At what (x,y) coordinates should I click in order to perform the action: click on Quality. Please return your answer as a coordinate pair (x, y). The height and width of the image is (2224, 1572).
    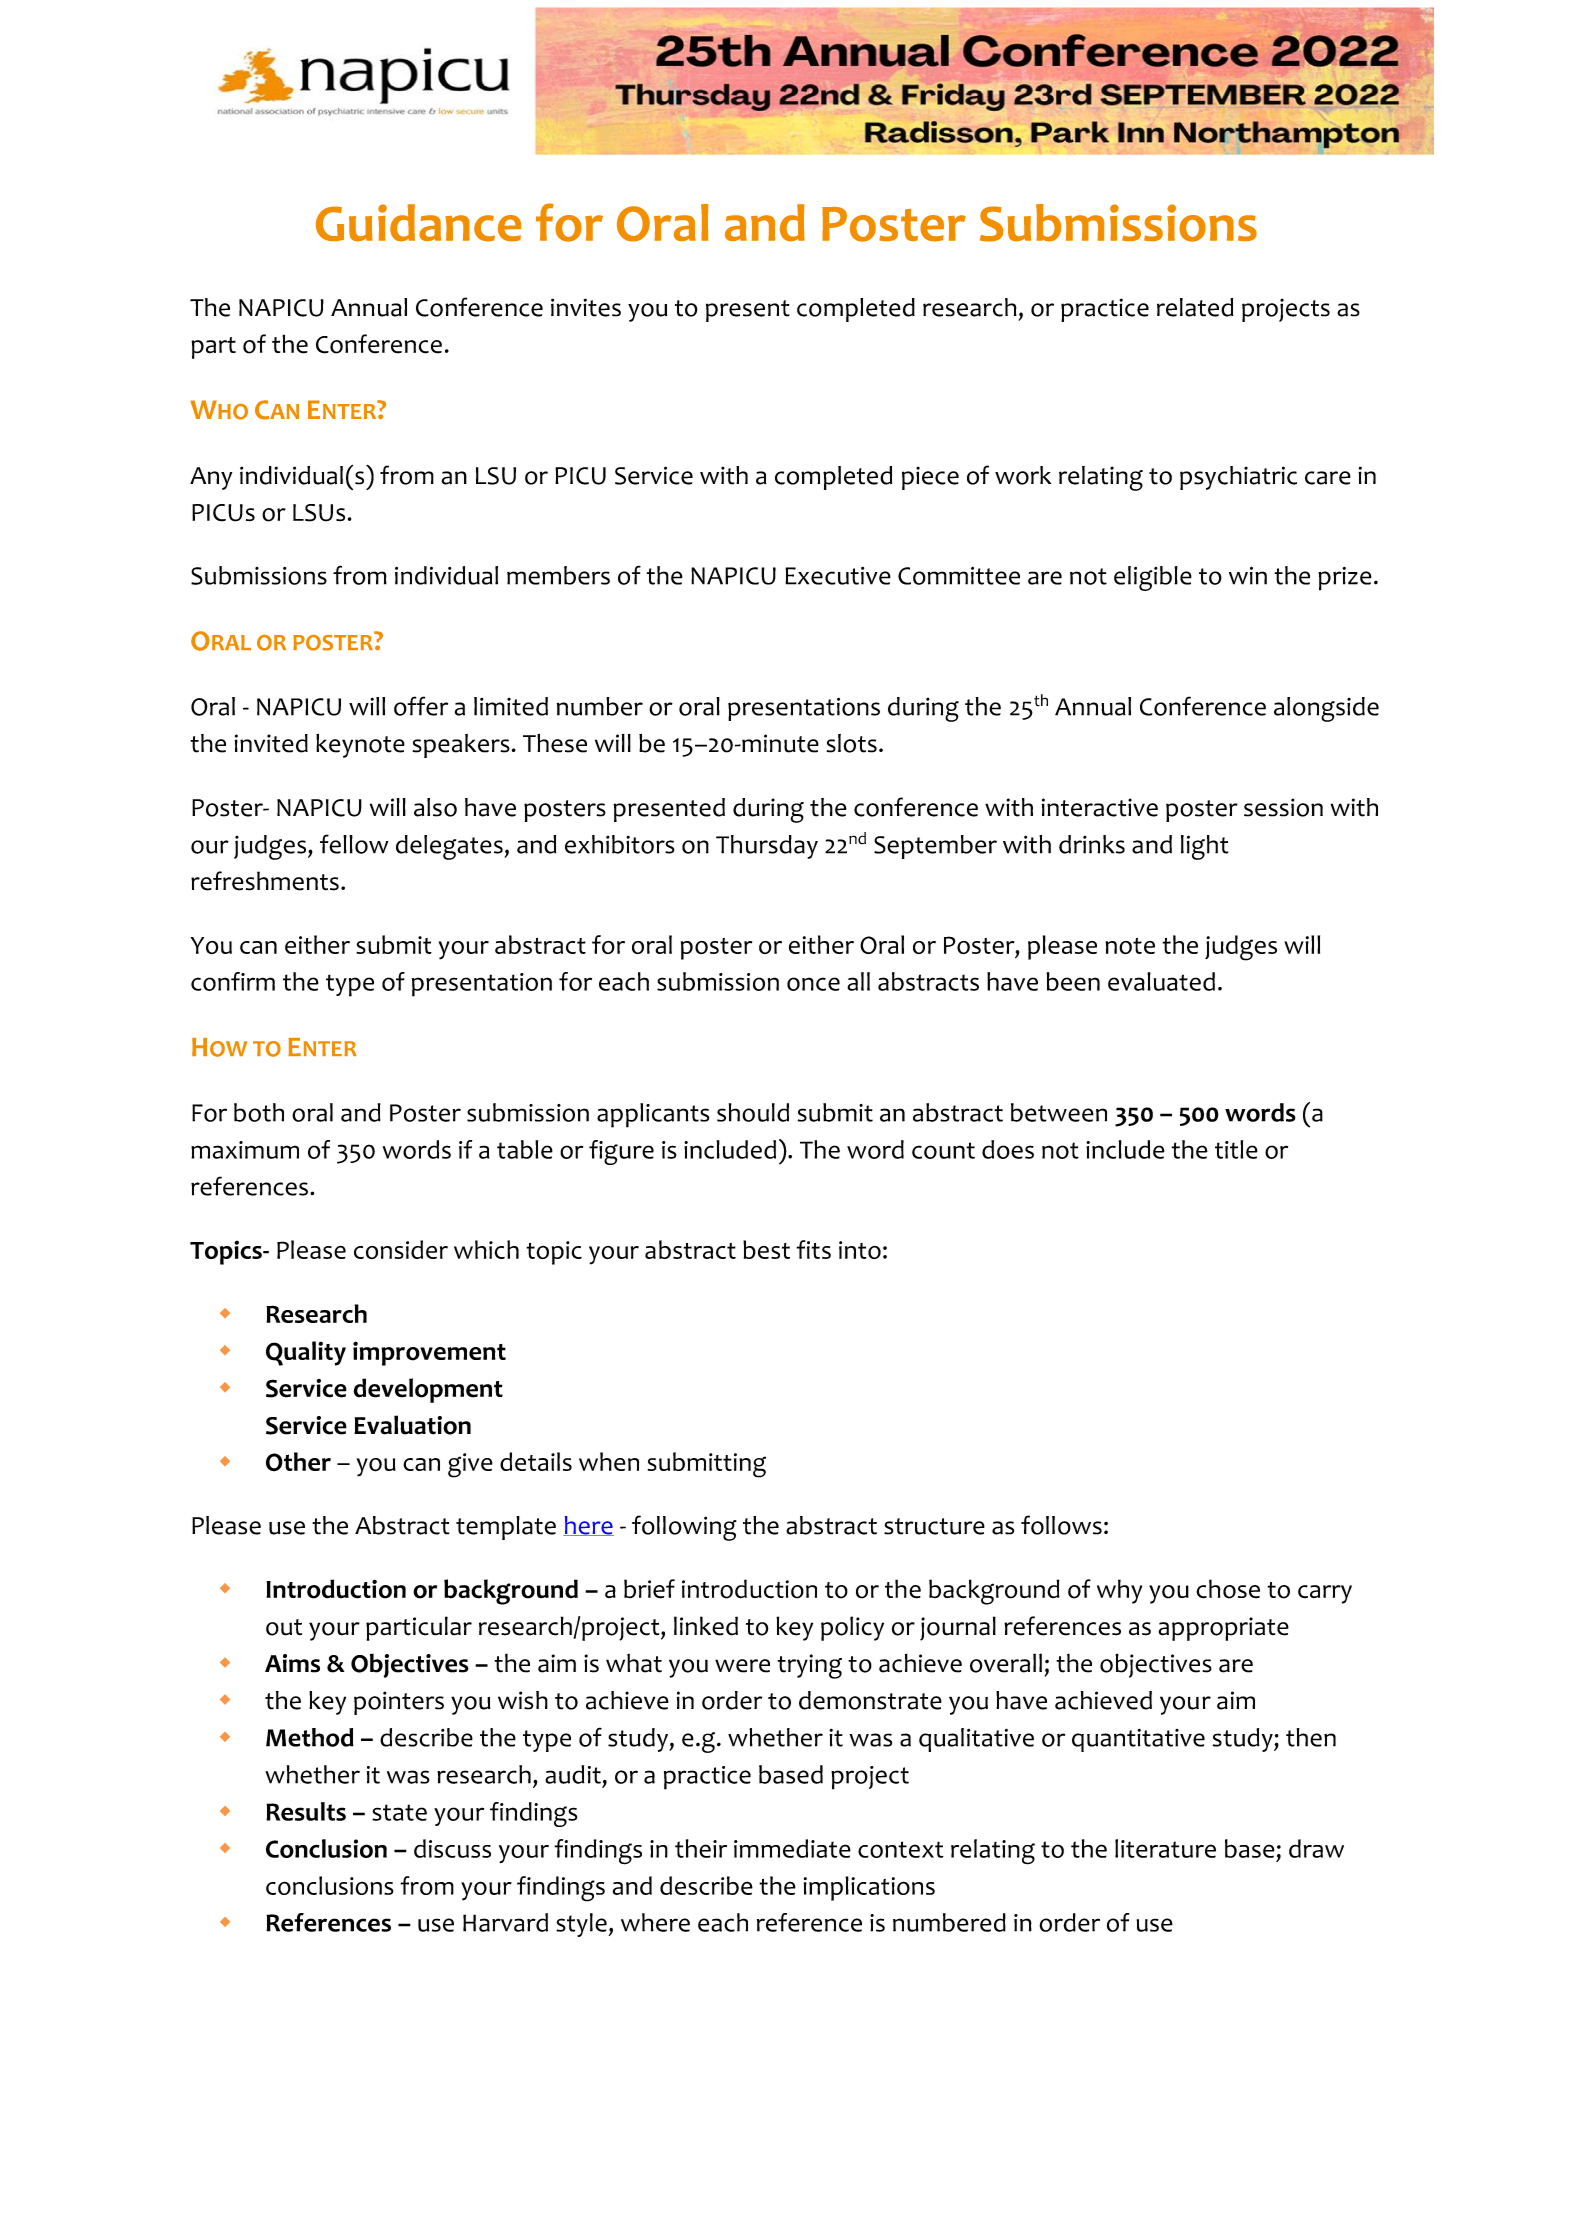
    Looking at the image, I should click on (306, 1353).
